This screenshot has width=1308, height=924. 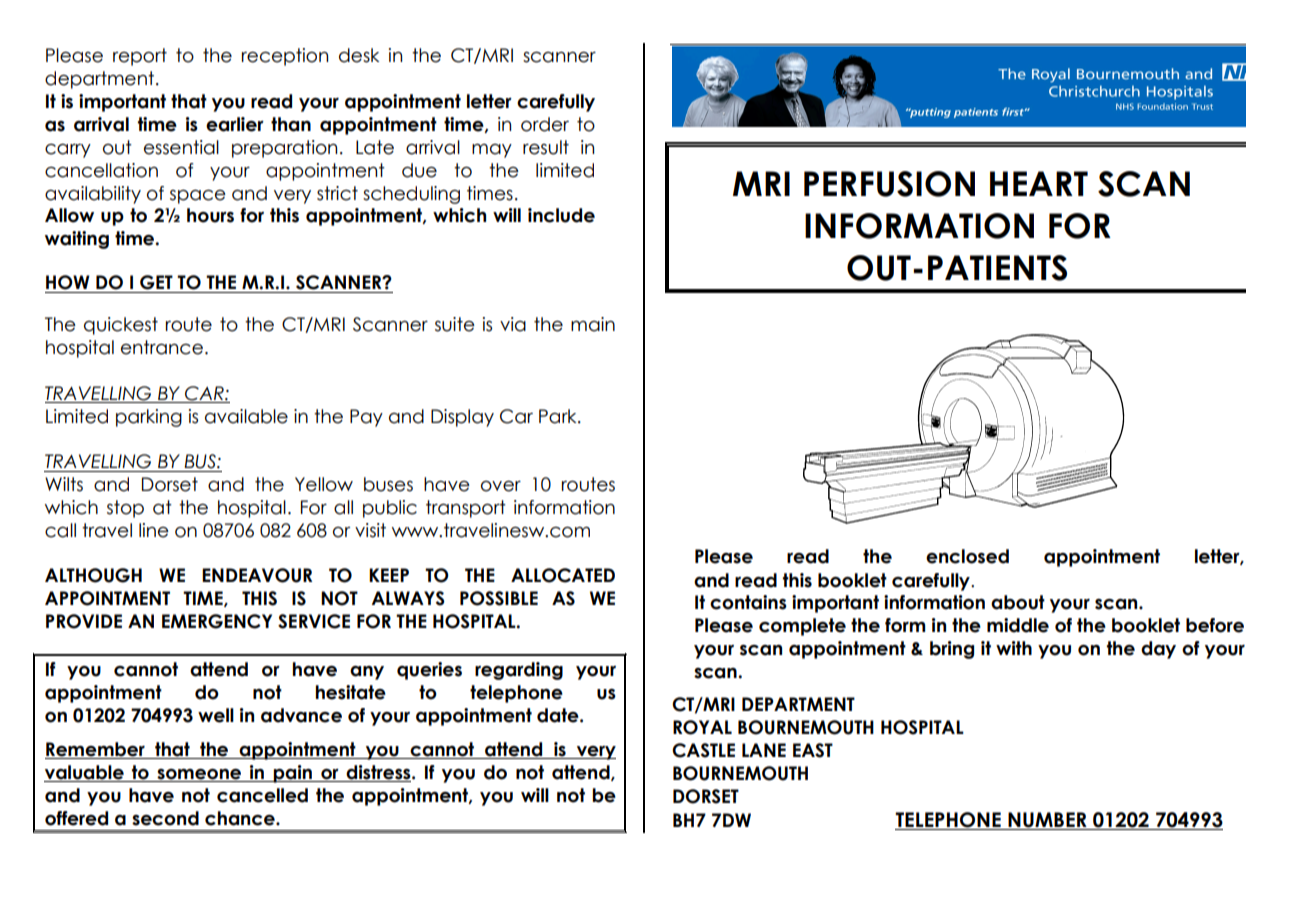 I want to click on report, so click(x=140, y=57).
